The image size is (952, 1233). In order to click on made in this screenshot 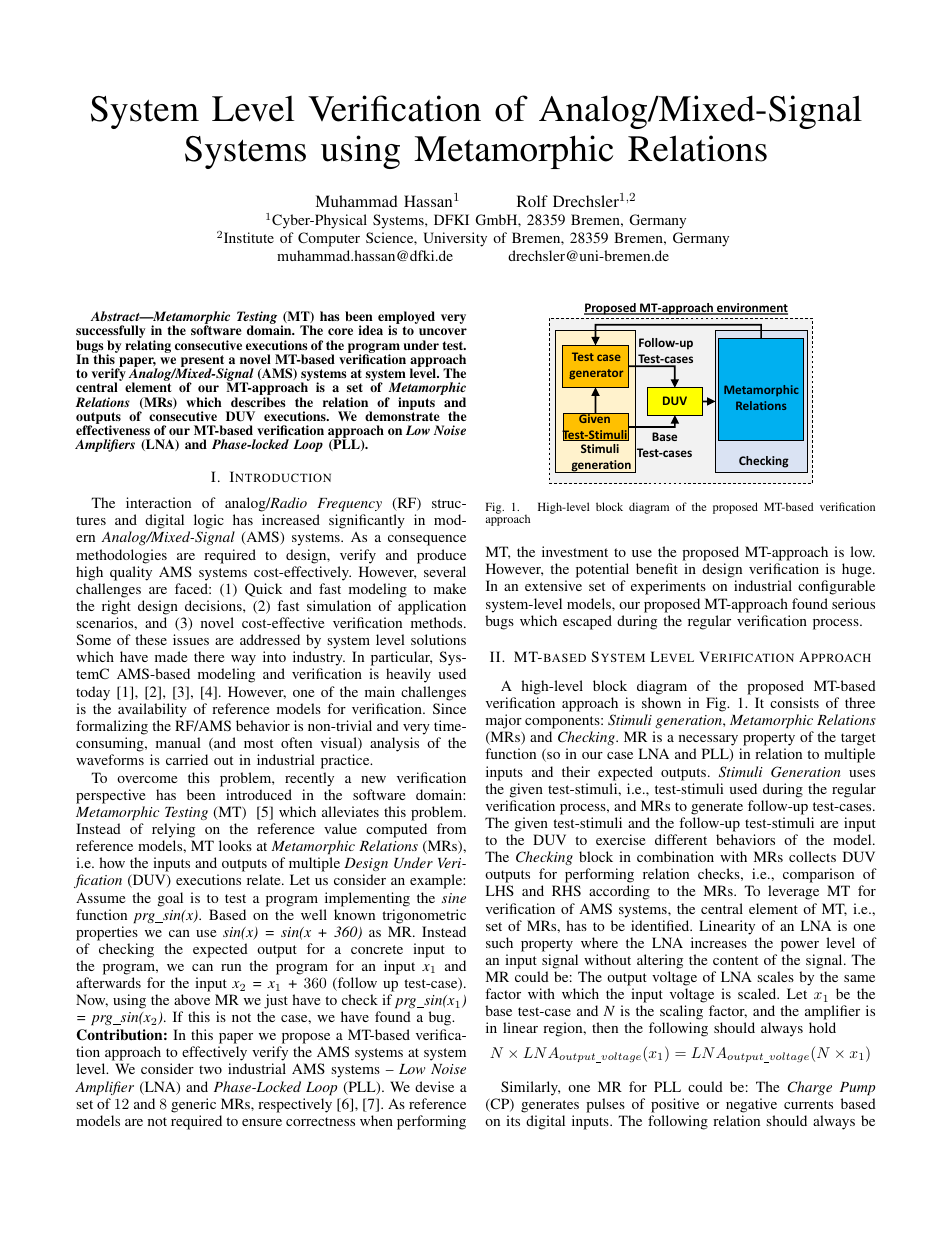, I will do `click(171, 656)`.
